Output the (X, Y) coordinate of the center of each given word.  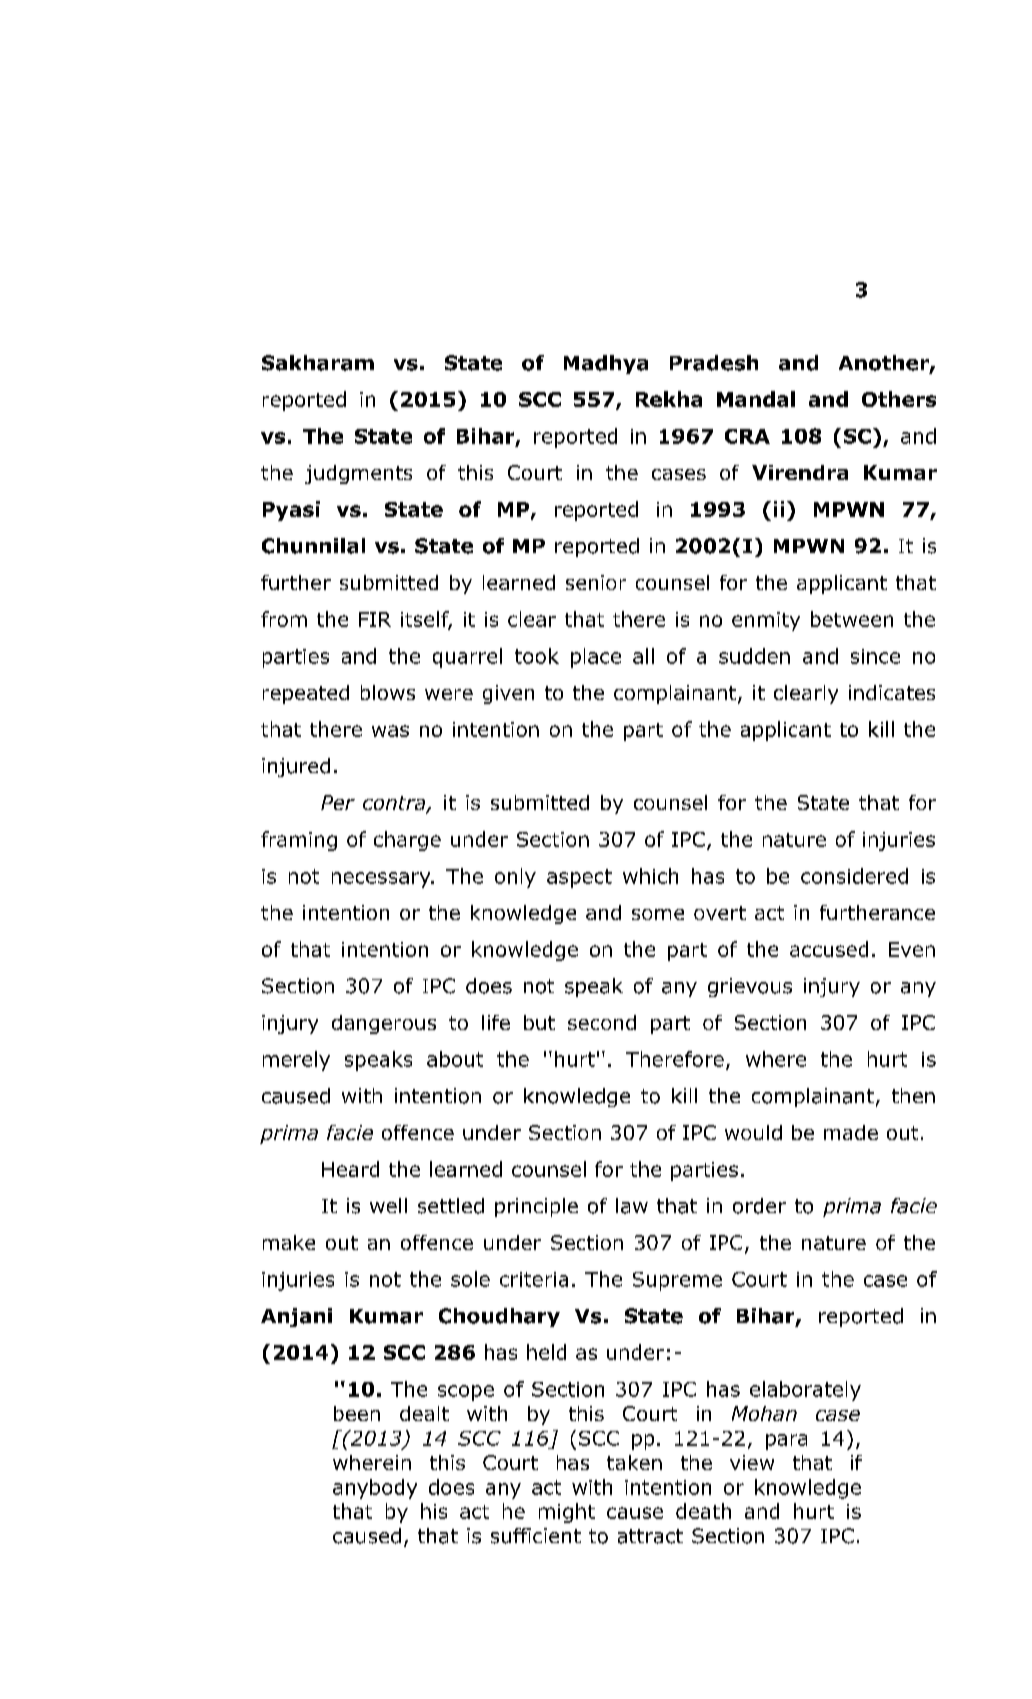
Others (899, 399)
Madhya (606, 364)
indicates (892, 692)
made (851, 1132)
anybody (375, 1489)
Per (338, 802)
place (596, 658)
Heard (350, 1169)
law (632, 1206)
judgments (358, 474)
